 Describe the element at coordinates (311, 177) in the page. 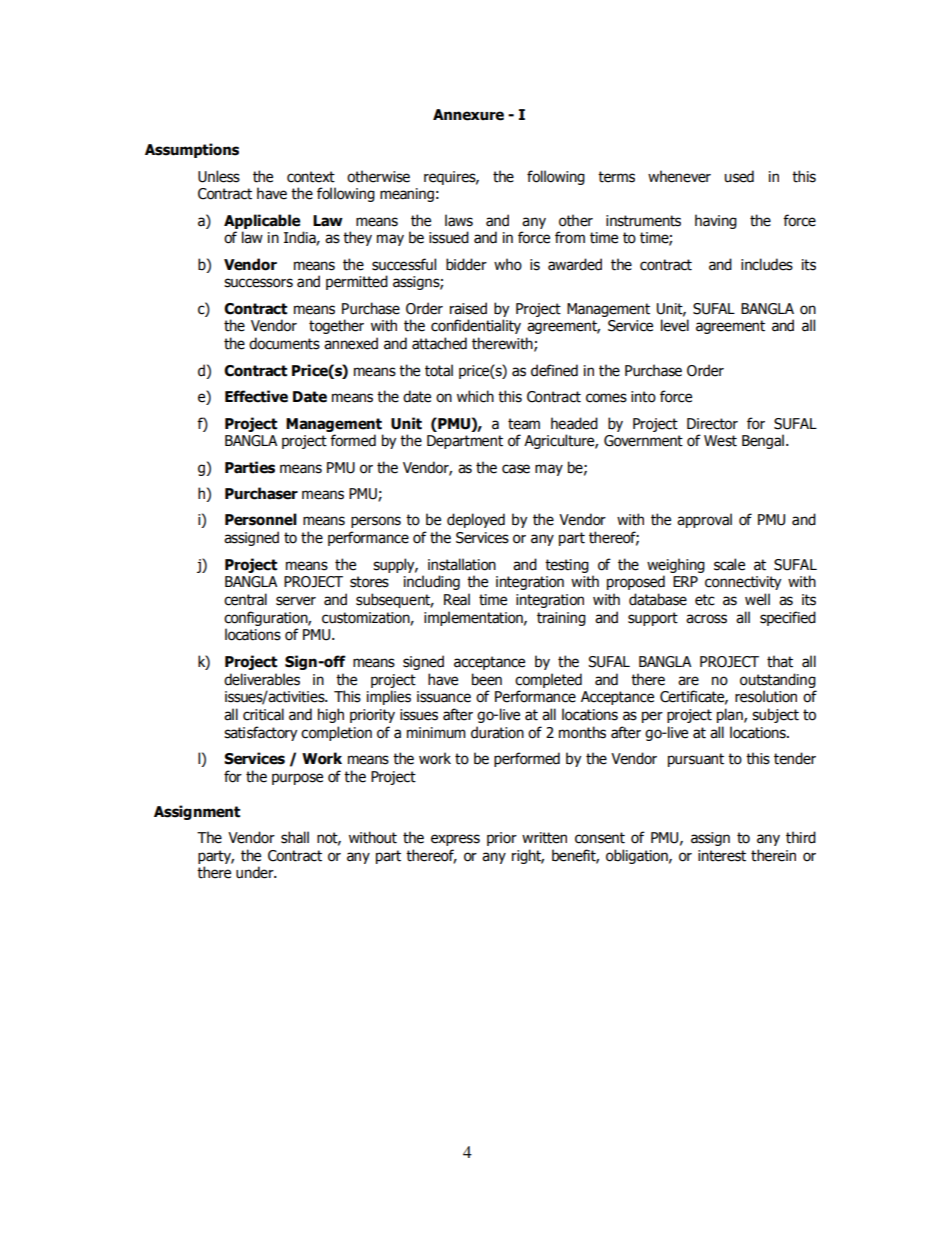

I see `context` at that location.
